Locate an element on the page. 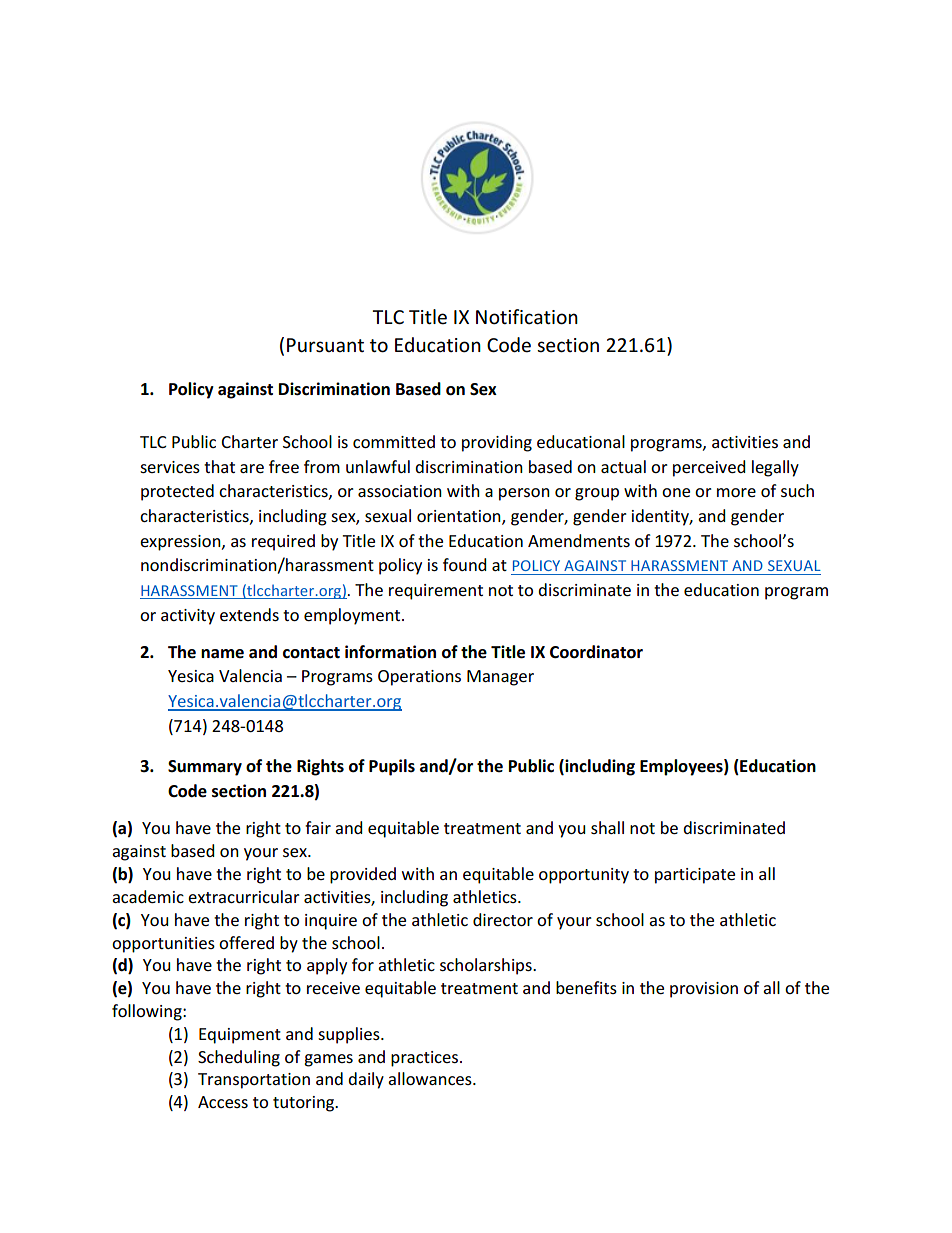  that is located at coordinates (219, 466).
